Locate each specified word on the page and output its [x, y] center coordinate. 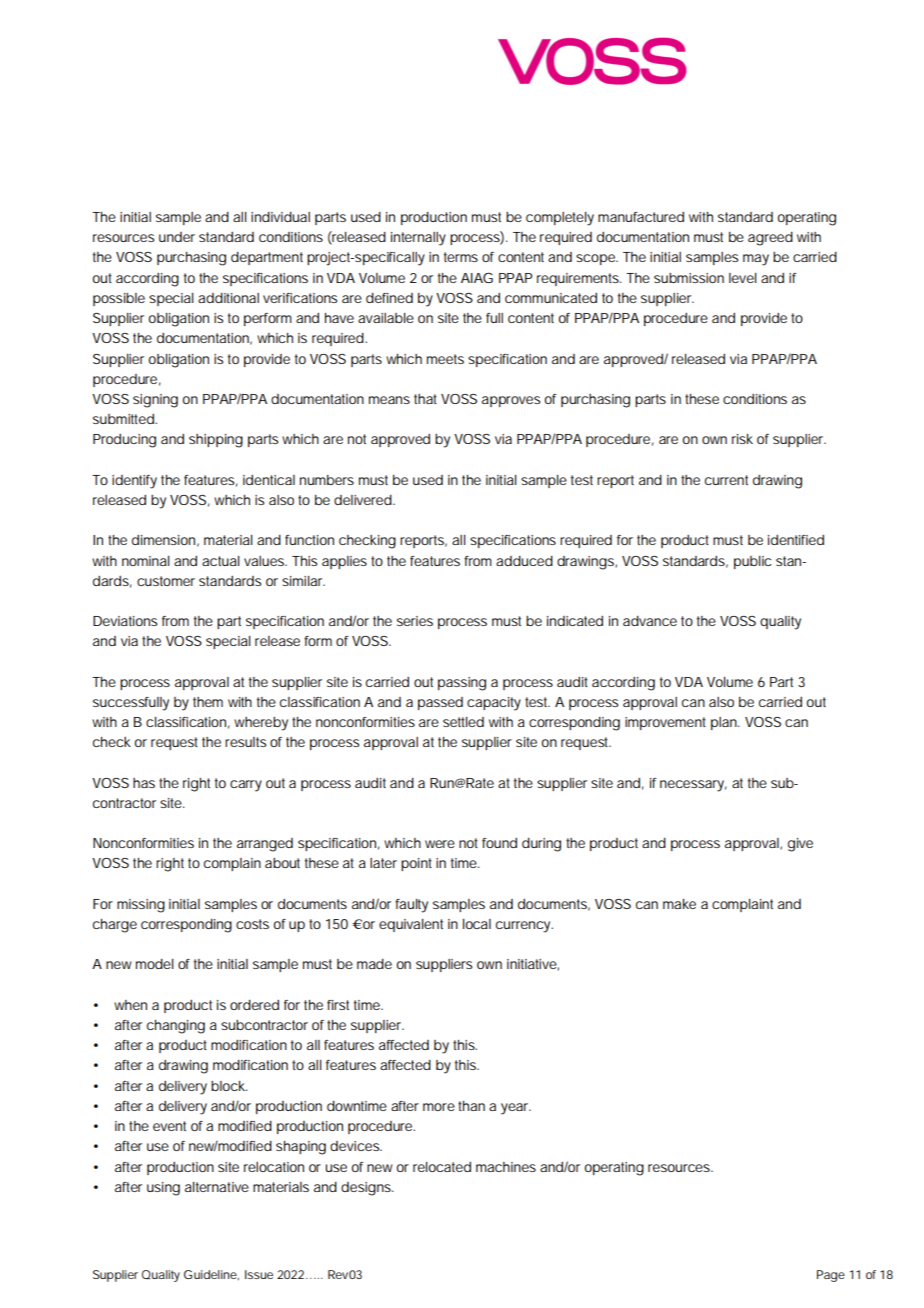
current [726, 480]
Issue [259, 1274]
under [177, 237]
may [756, 260]
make [679, 904]
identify [134, 482]
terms [461, 257]
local [477, 924]
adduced [524, 561]
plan [725, 723]
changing [176, 1027]
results [245, 742]
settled [463, 722]
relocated [442, 1167]
